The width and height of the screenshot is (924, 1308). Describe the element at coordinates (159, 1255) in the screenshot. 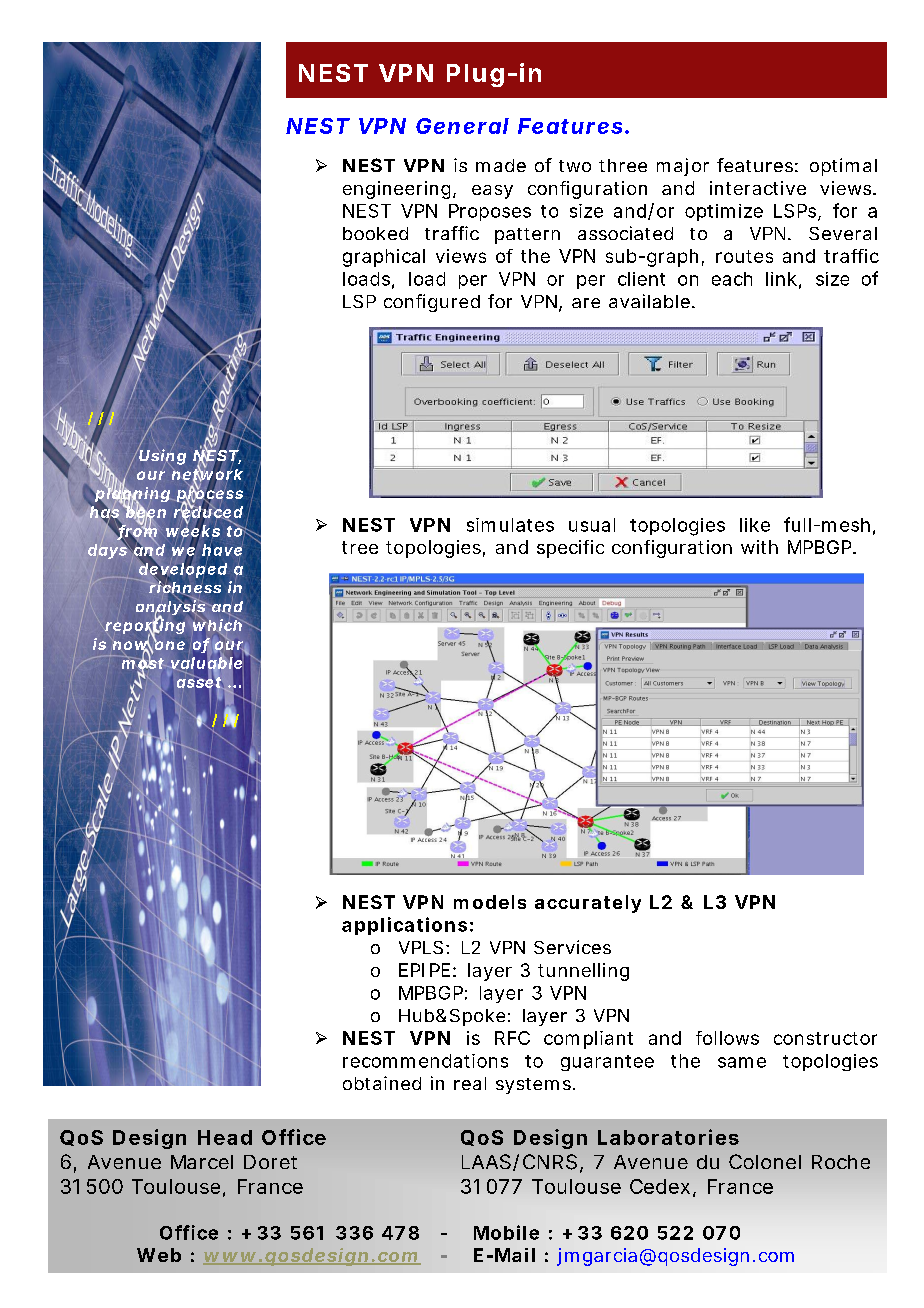

I see `Web` at that location.
